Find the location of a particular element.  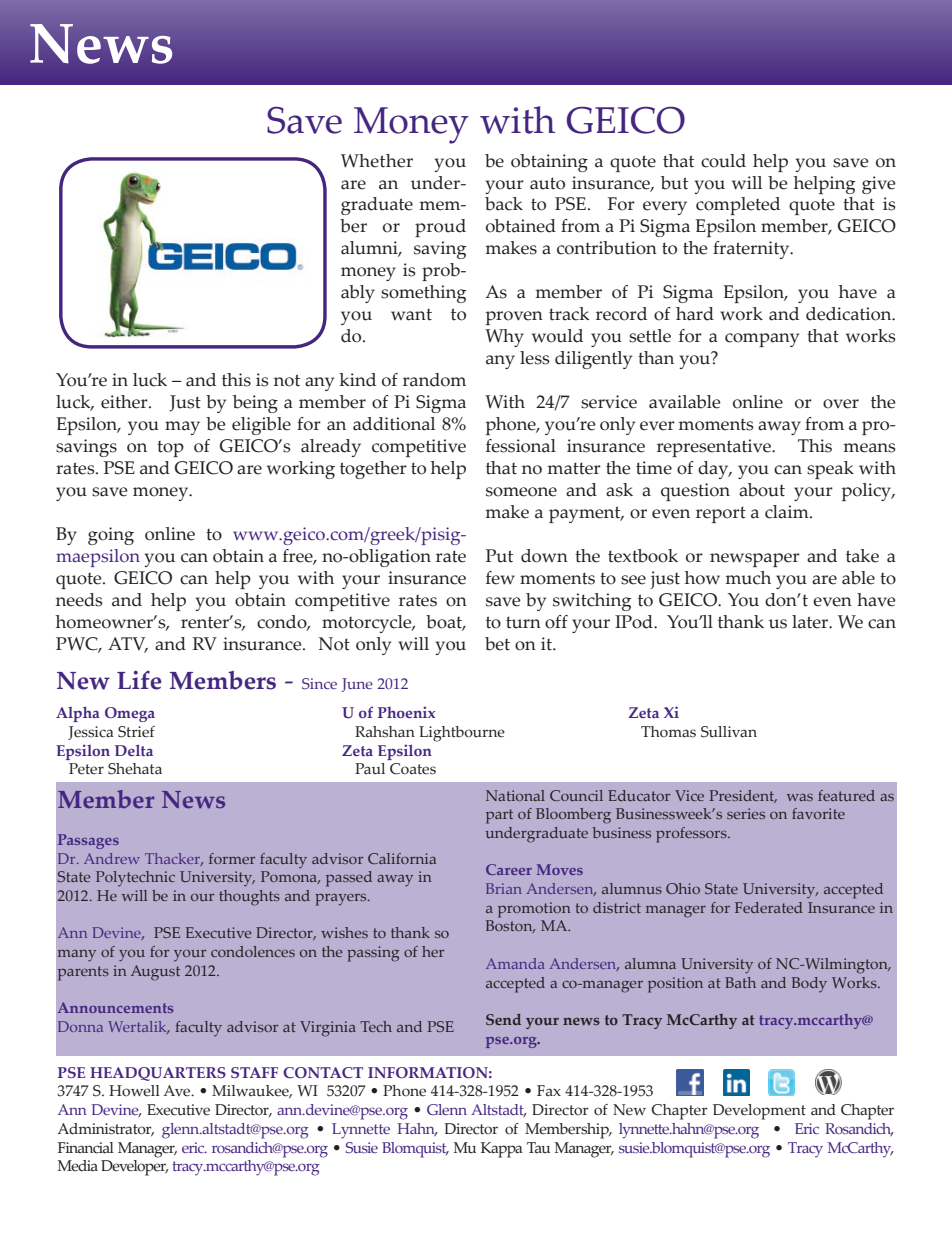

favorite is located at coordinates (818, 813).
